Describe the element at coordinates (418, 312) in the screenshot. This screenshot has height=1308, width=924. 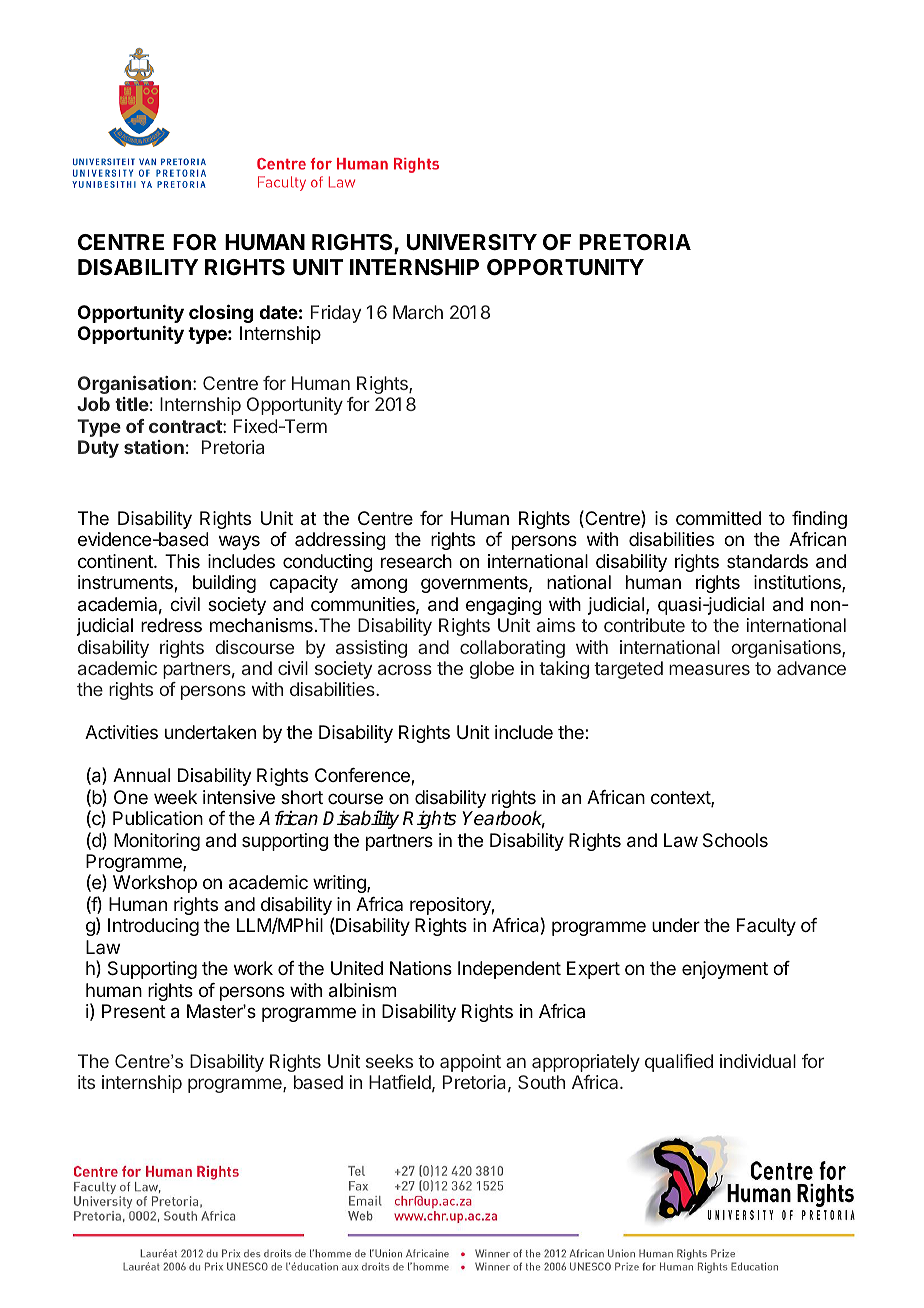
I see `March` at that location.
